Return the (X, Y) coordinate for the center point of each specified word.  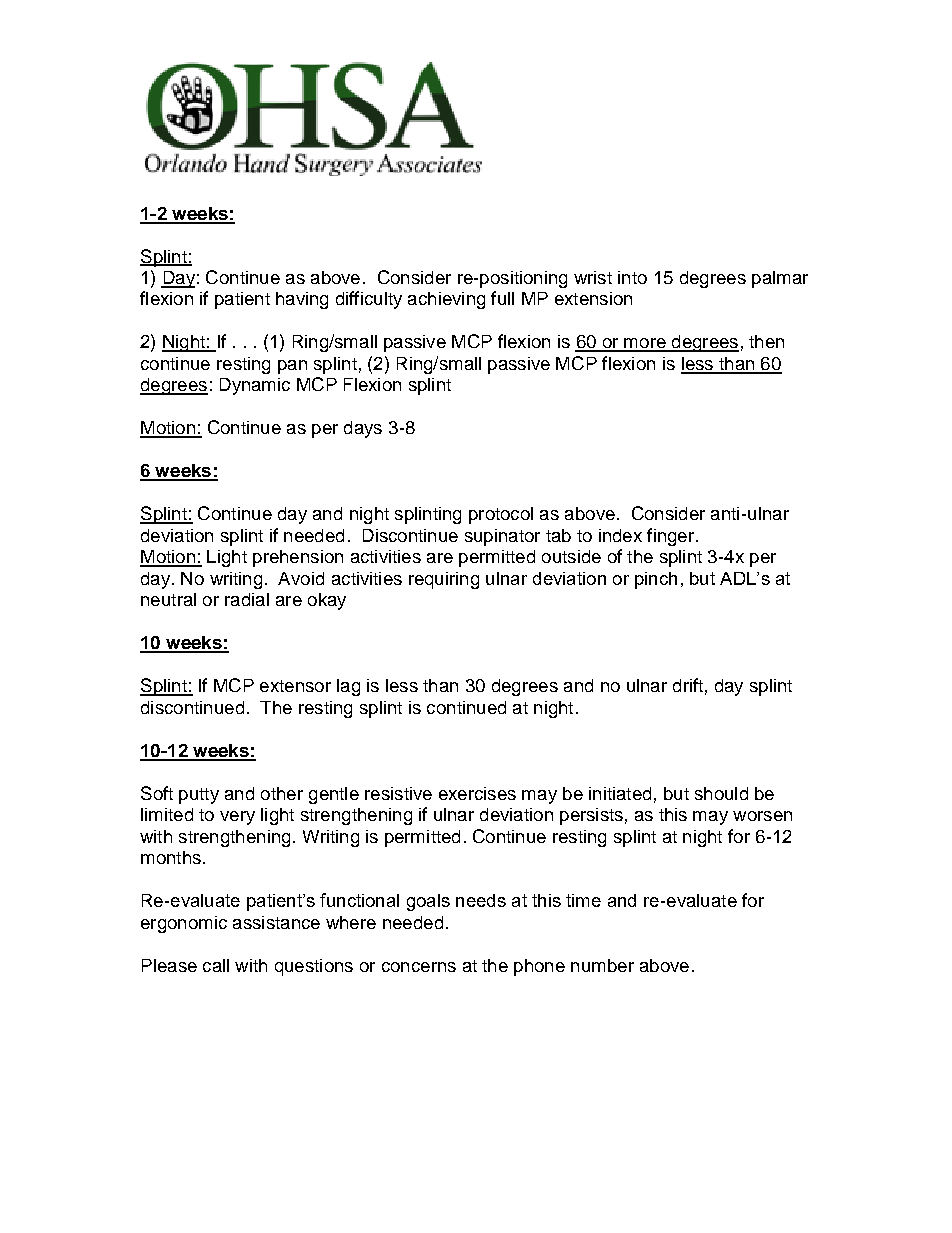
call (216, 965)
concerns (419, 967)
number (602, 965)
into (632, 277)
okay (327, 601)
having (302, 300)
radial (247, 599)
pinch (656, 580)
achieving (446, 300)
